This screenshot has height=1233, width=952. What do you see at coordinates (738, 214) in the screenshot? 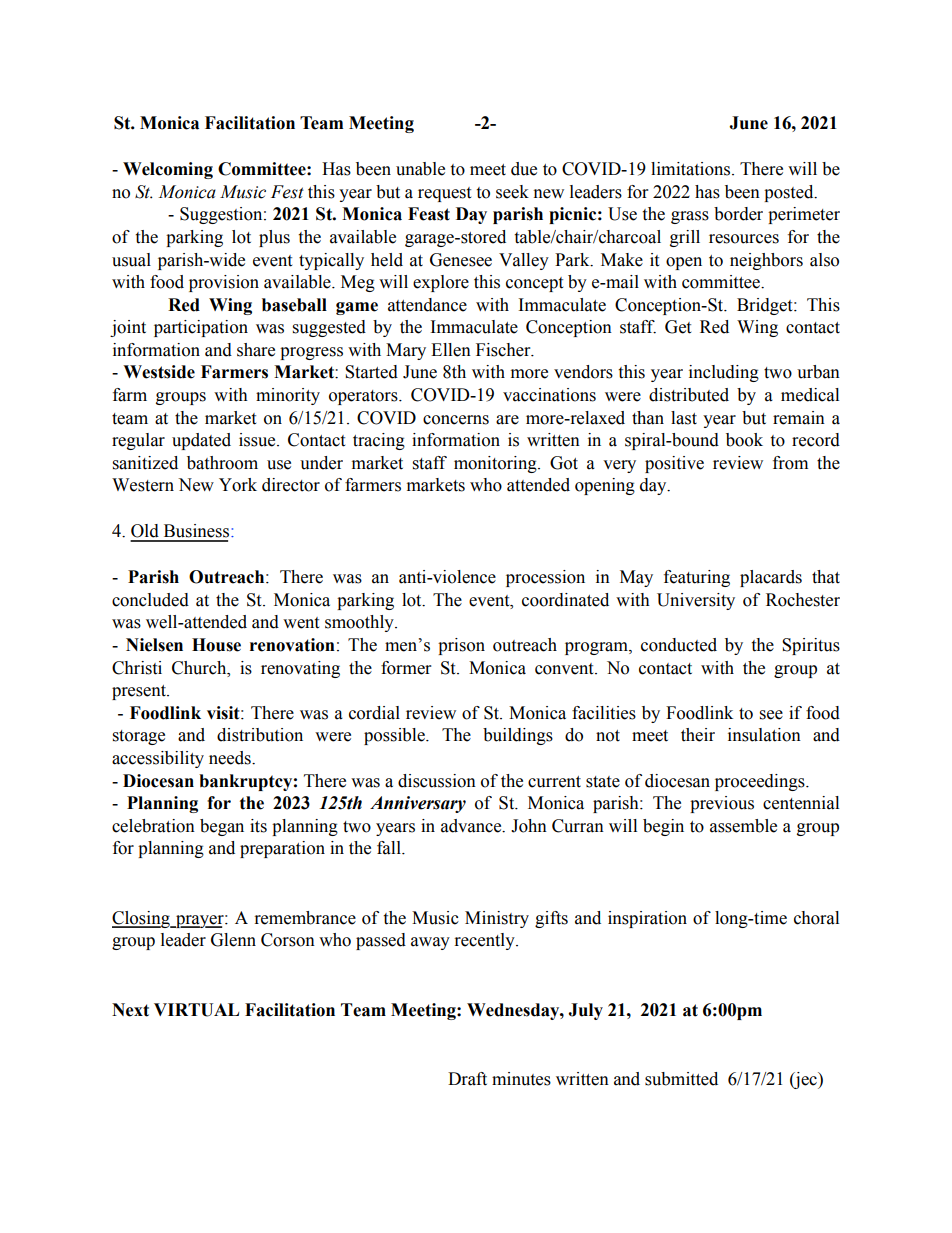
I see `border` at bounding box center [738, 214].
